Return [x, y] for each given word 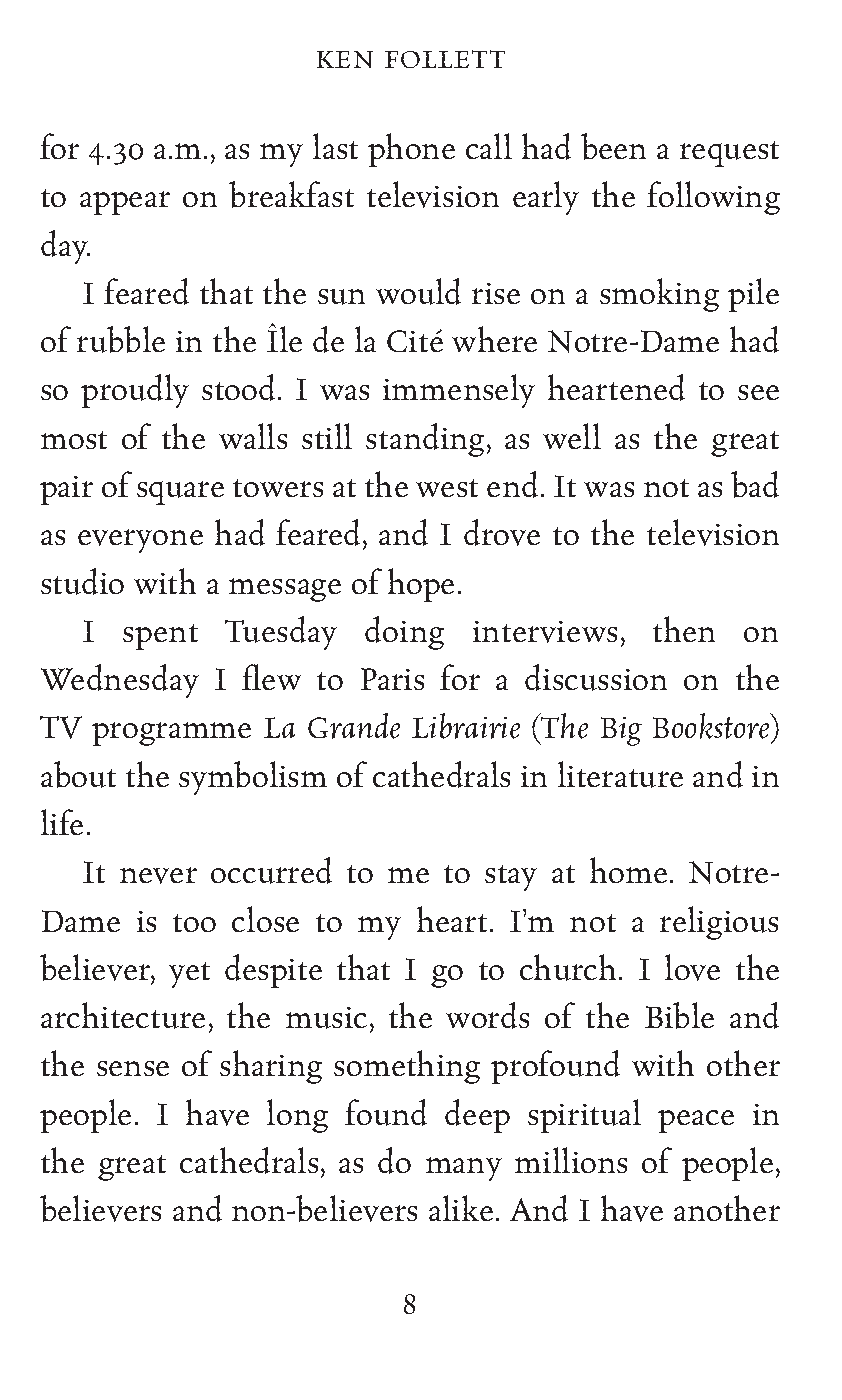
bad [755, 484]
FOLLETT [445, 59]
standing [427, 440]
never [158, 875]
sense [133, 1068]
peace [696, 1121]
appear [125, 203]
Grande [354, 726]
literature [620, 774]
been [613, 146]
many [464, 1169]
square [180, 493]
